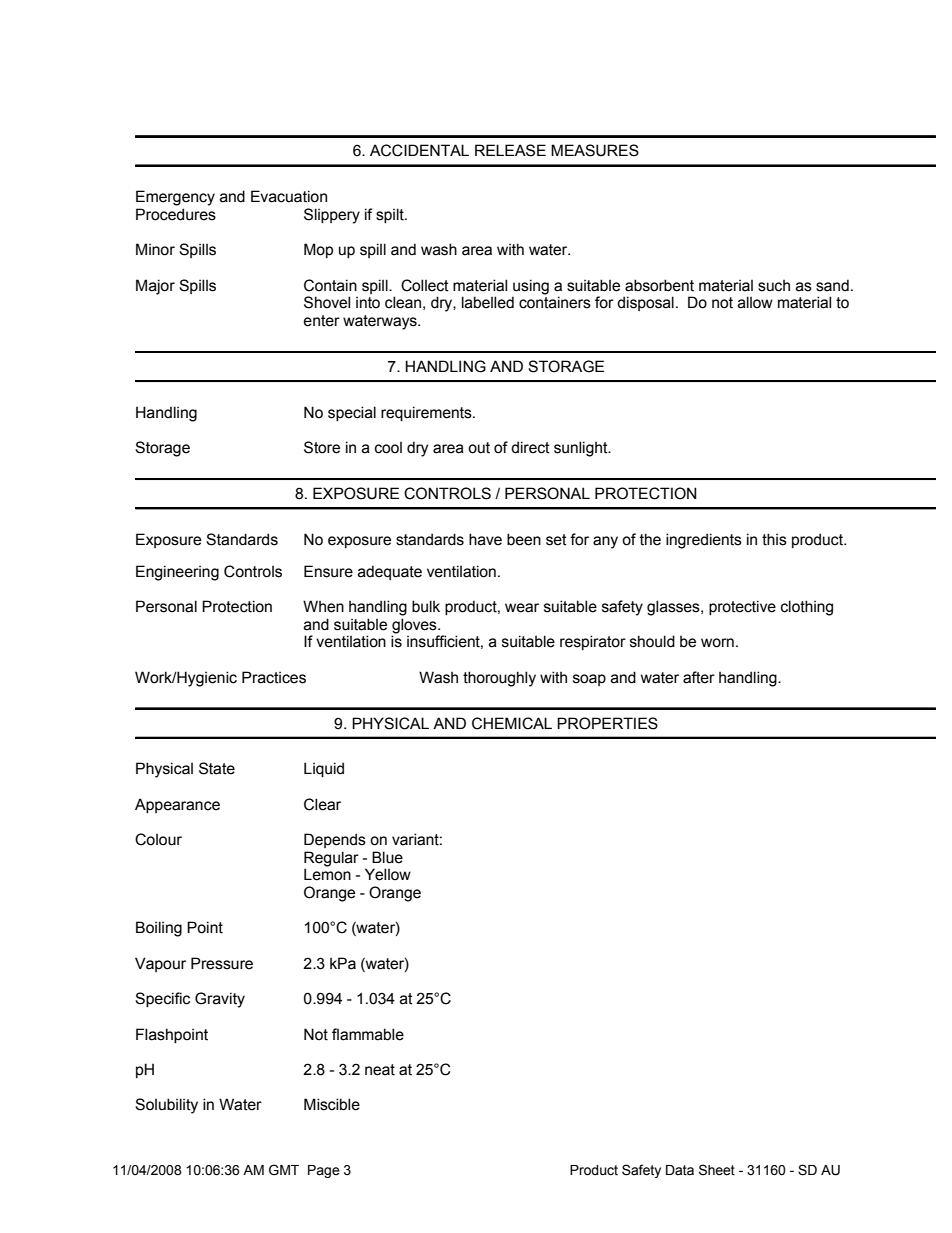  What do you see at coordinates (479, 448) in the document?
I see `out` at bounding box center [479, 448].
